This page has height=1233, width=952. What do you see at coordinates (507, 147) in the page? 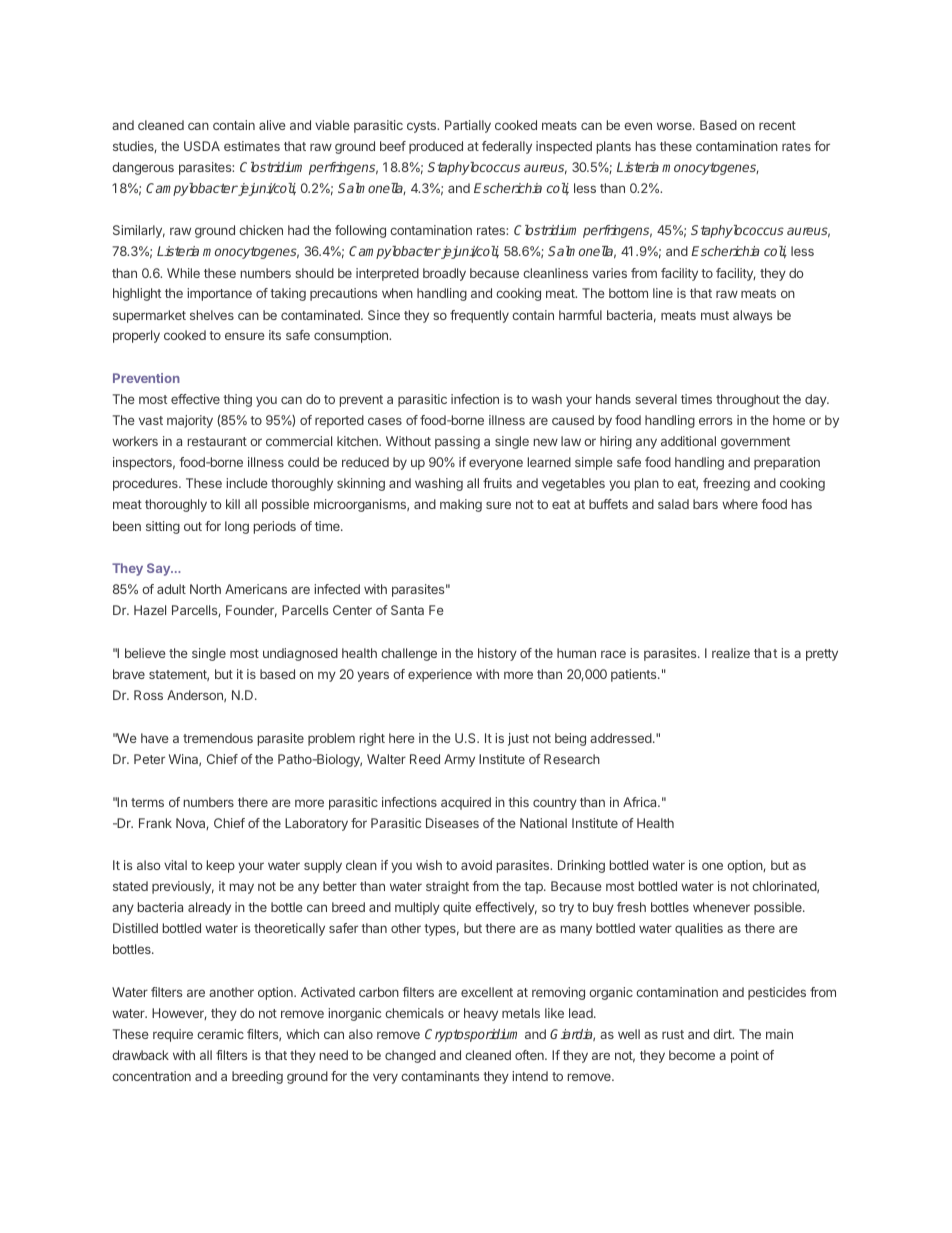
I see `federally` at bounding box center [507, 147].
